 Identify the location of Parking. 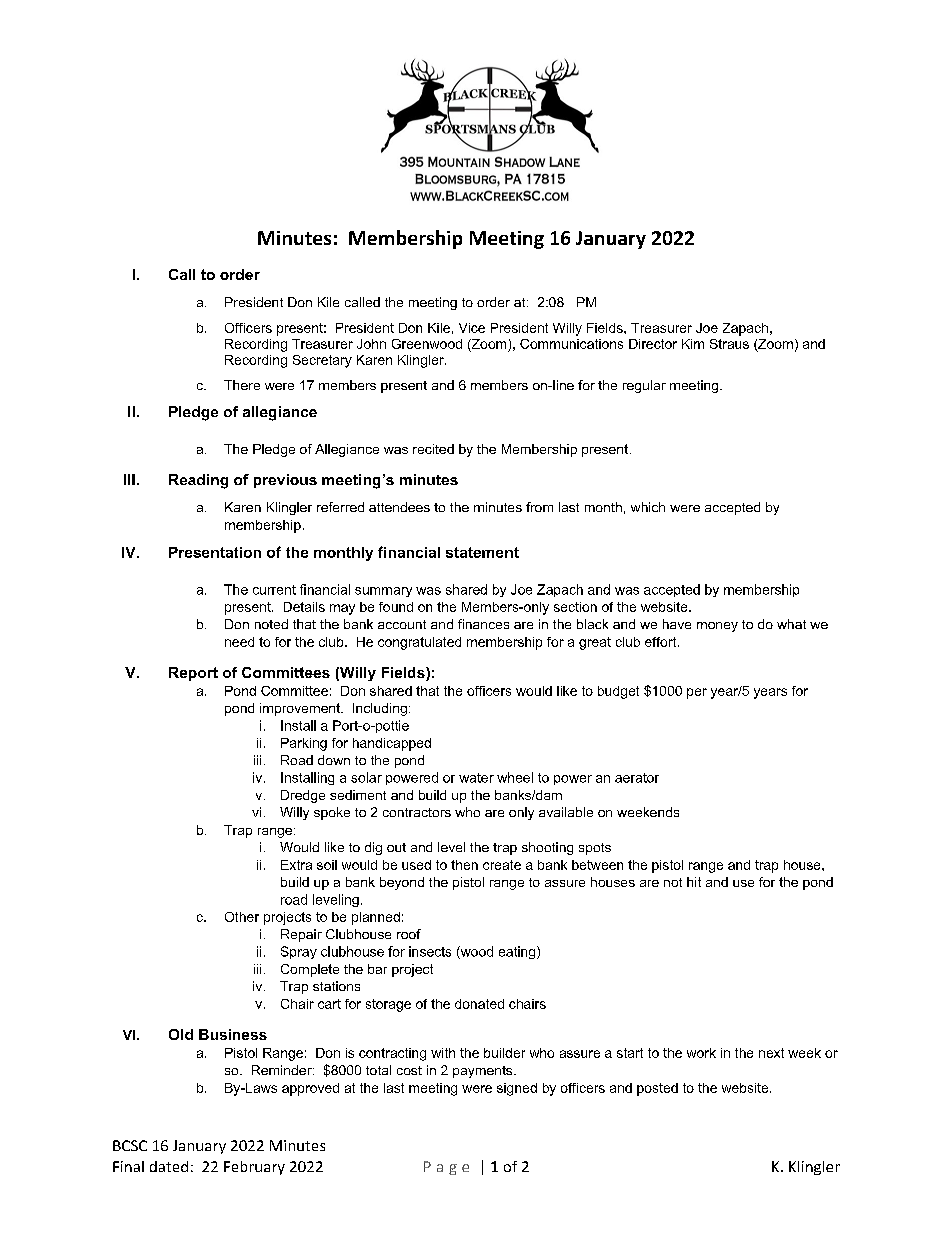
(304, 744).
